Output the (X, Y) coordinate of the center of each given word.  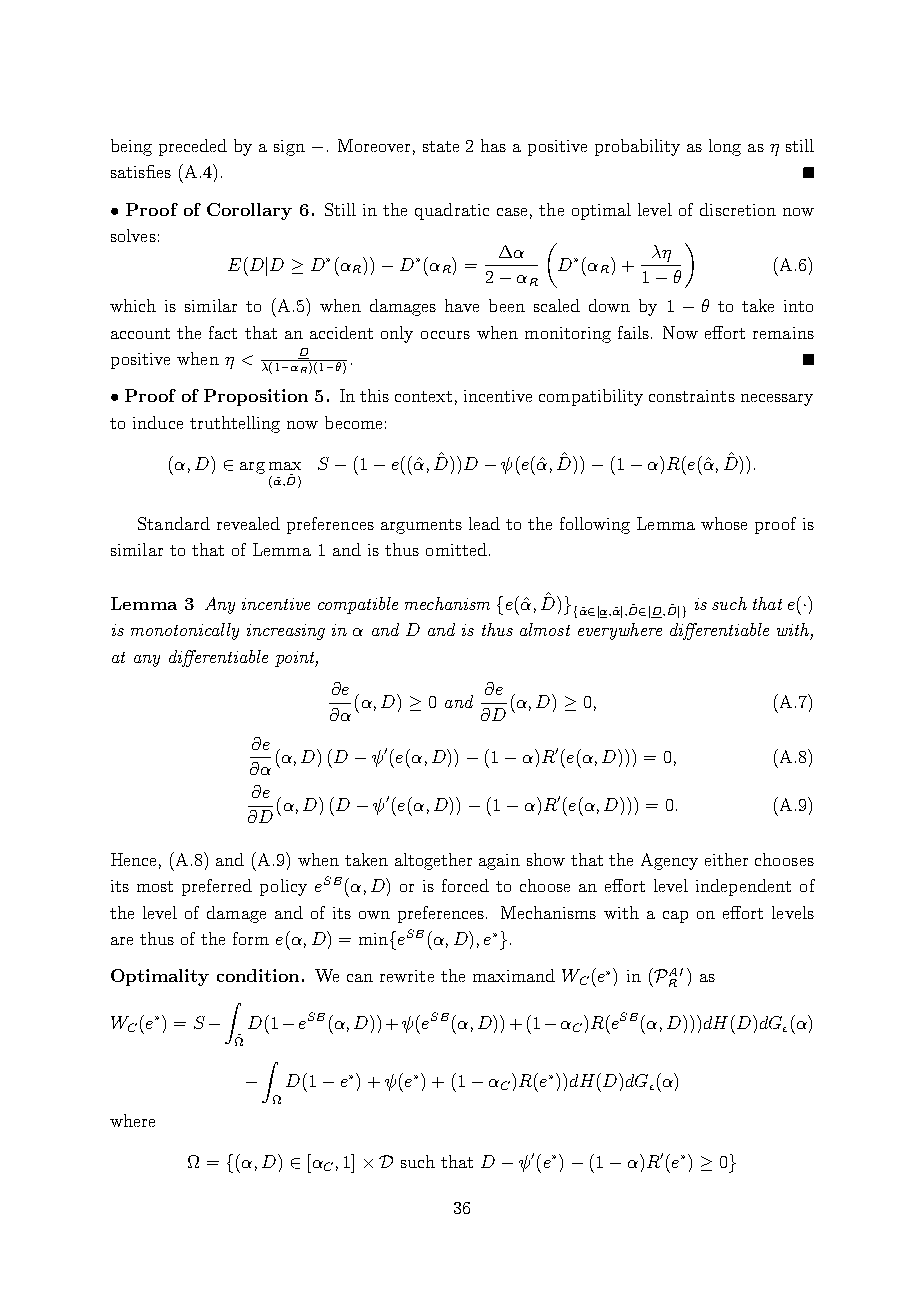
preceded (193, 147)
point (296, 659)
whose (724, 523)
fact (223, 332)
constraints (692, 396)
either (726, 859)
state (441, 146)
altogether (433, 861)
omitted (456, 549)
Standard (174, 523)
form (251, 938)
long (725, 147)
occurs (445, 335)
